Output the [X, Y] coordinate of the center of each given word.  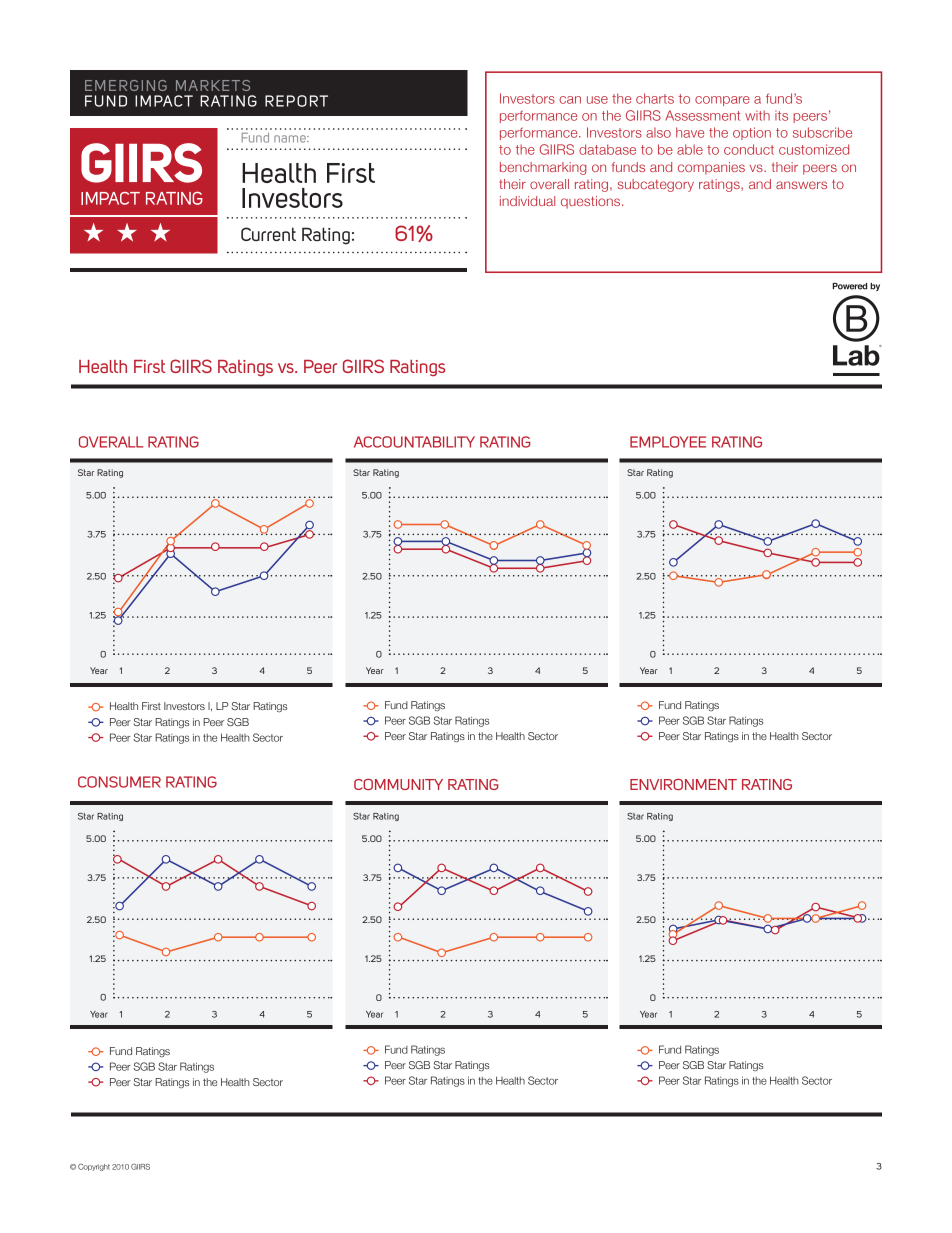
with [757, 115]
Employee [668, 442]
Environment [683, 784]
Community [398, 784]
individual [527, 201]
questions [592, 202]
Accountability [414, 442]
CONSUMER [119, 782]
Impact [164, 101]
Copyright [94, 1167]
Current [268, 234]
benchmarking [543, 168]
